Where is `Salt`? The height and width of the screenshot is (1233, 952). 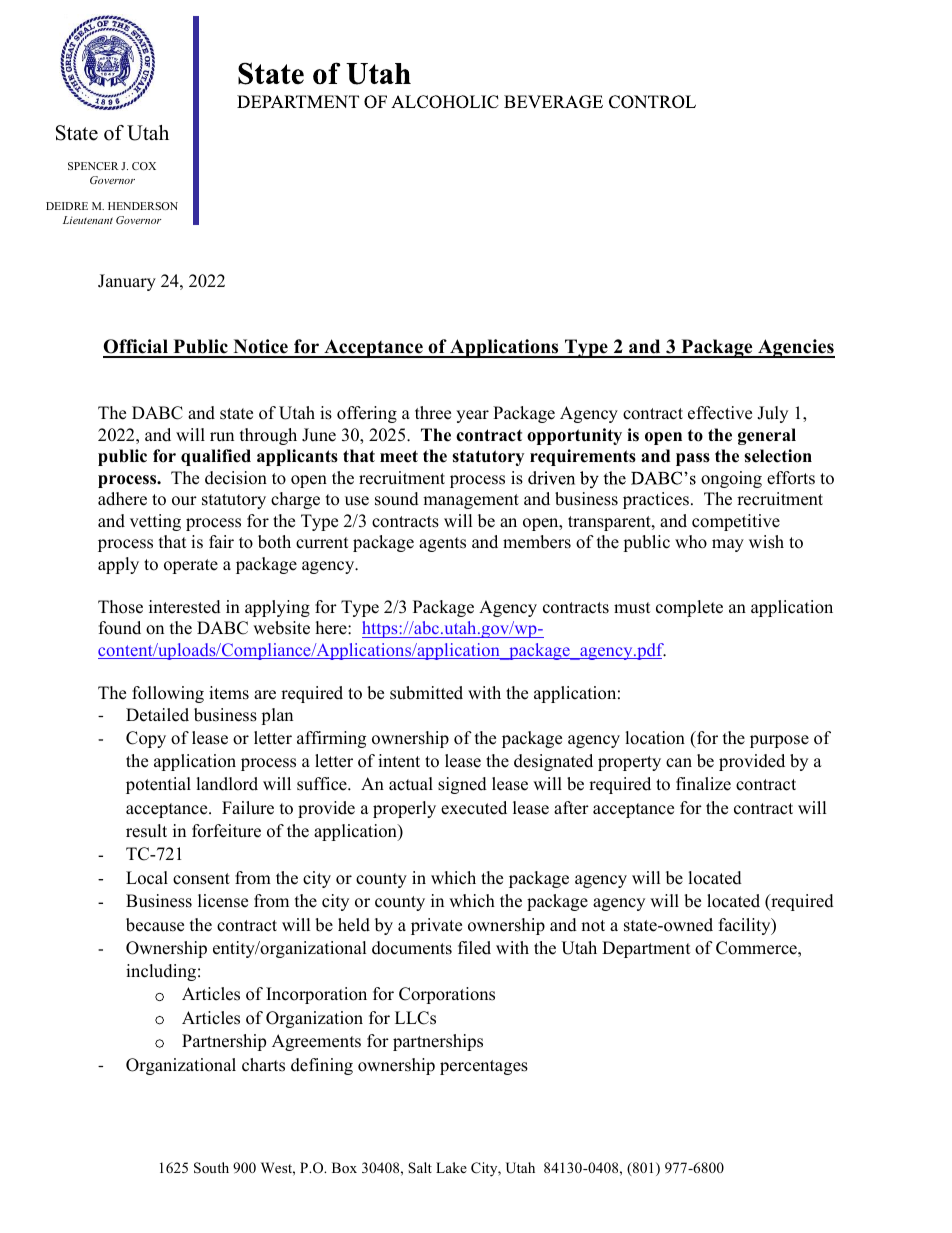
Salt is located at coordinates (420, 1168).
